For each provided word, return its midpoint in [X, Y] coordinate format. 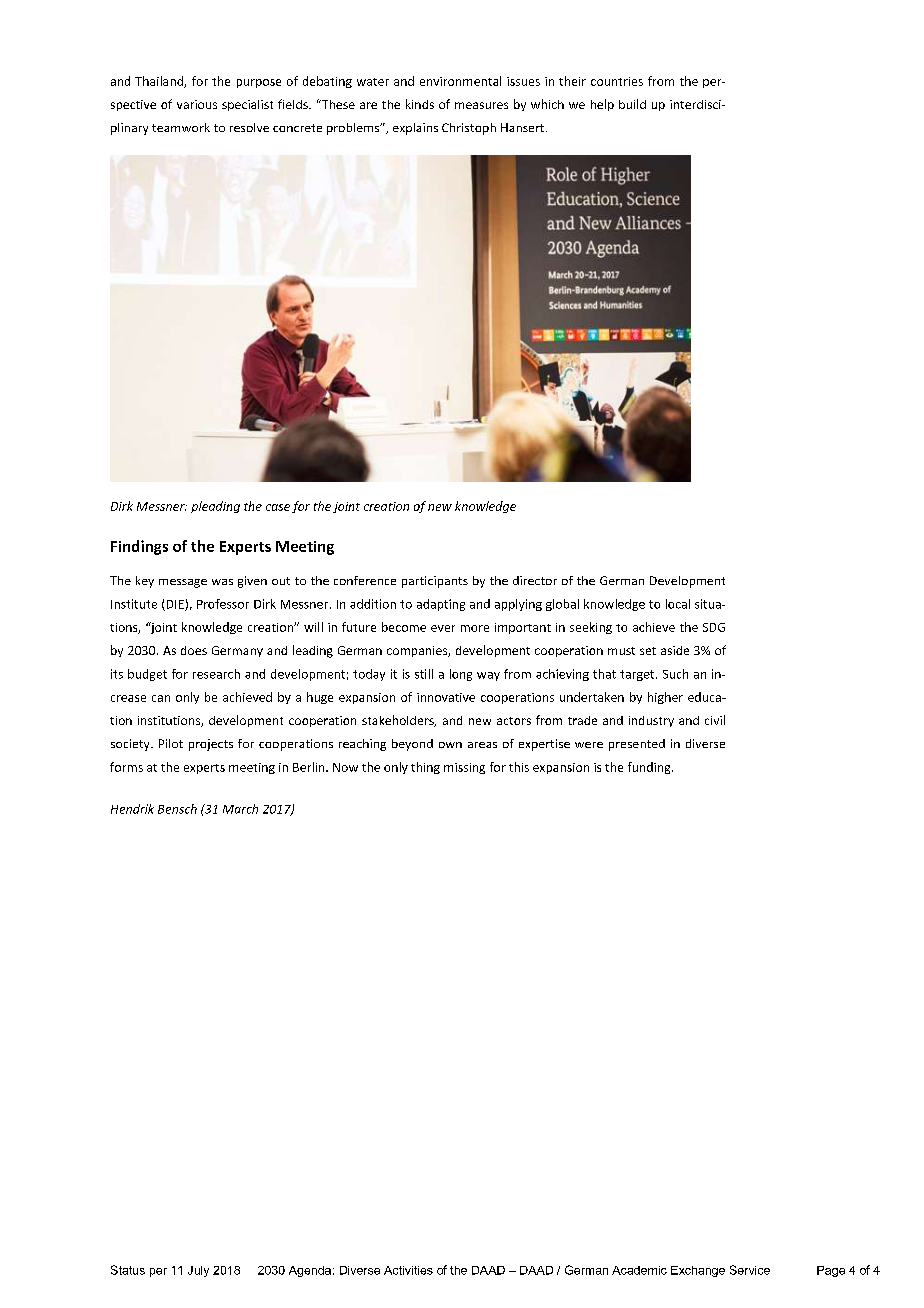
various [197, 104]
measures [481, 105]
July [198, 1271]
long [461, 675]
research [216, 674]
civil [715, 720]
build [632, 104]
